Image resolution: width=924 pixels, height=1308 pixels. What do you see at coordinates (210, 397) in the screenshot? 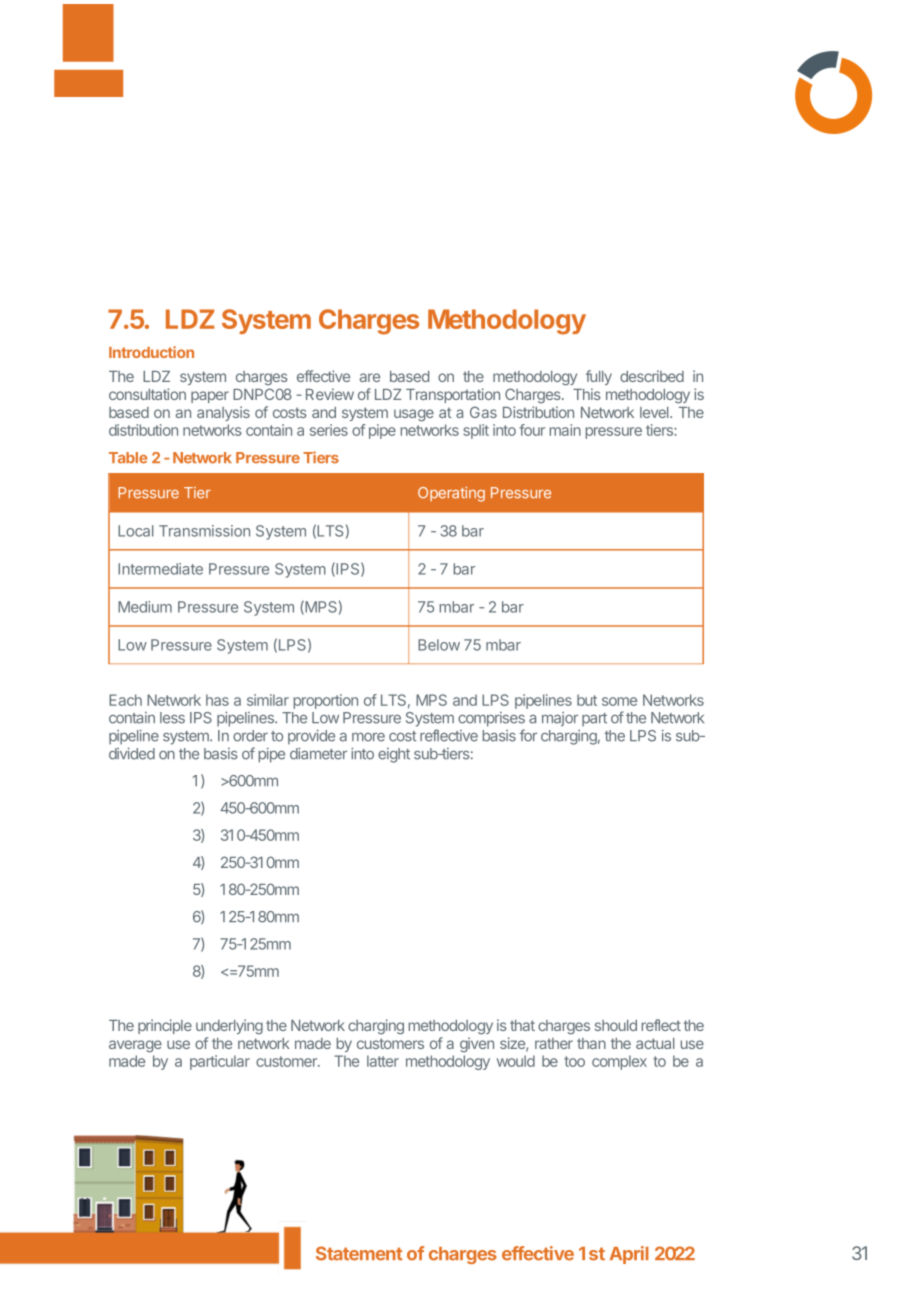
I see `paper` at bounding box center [210, 397].
